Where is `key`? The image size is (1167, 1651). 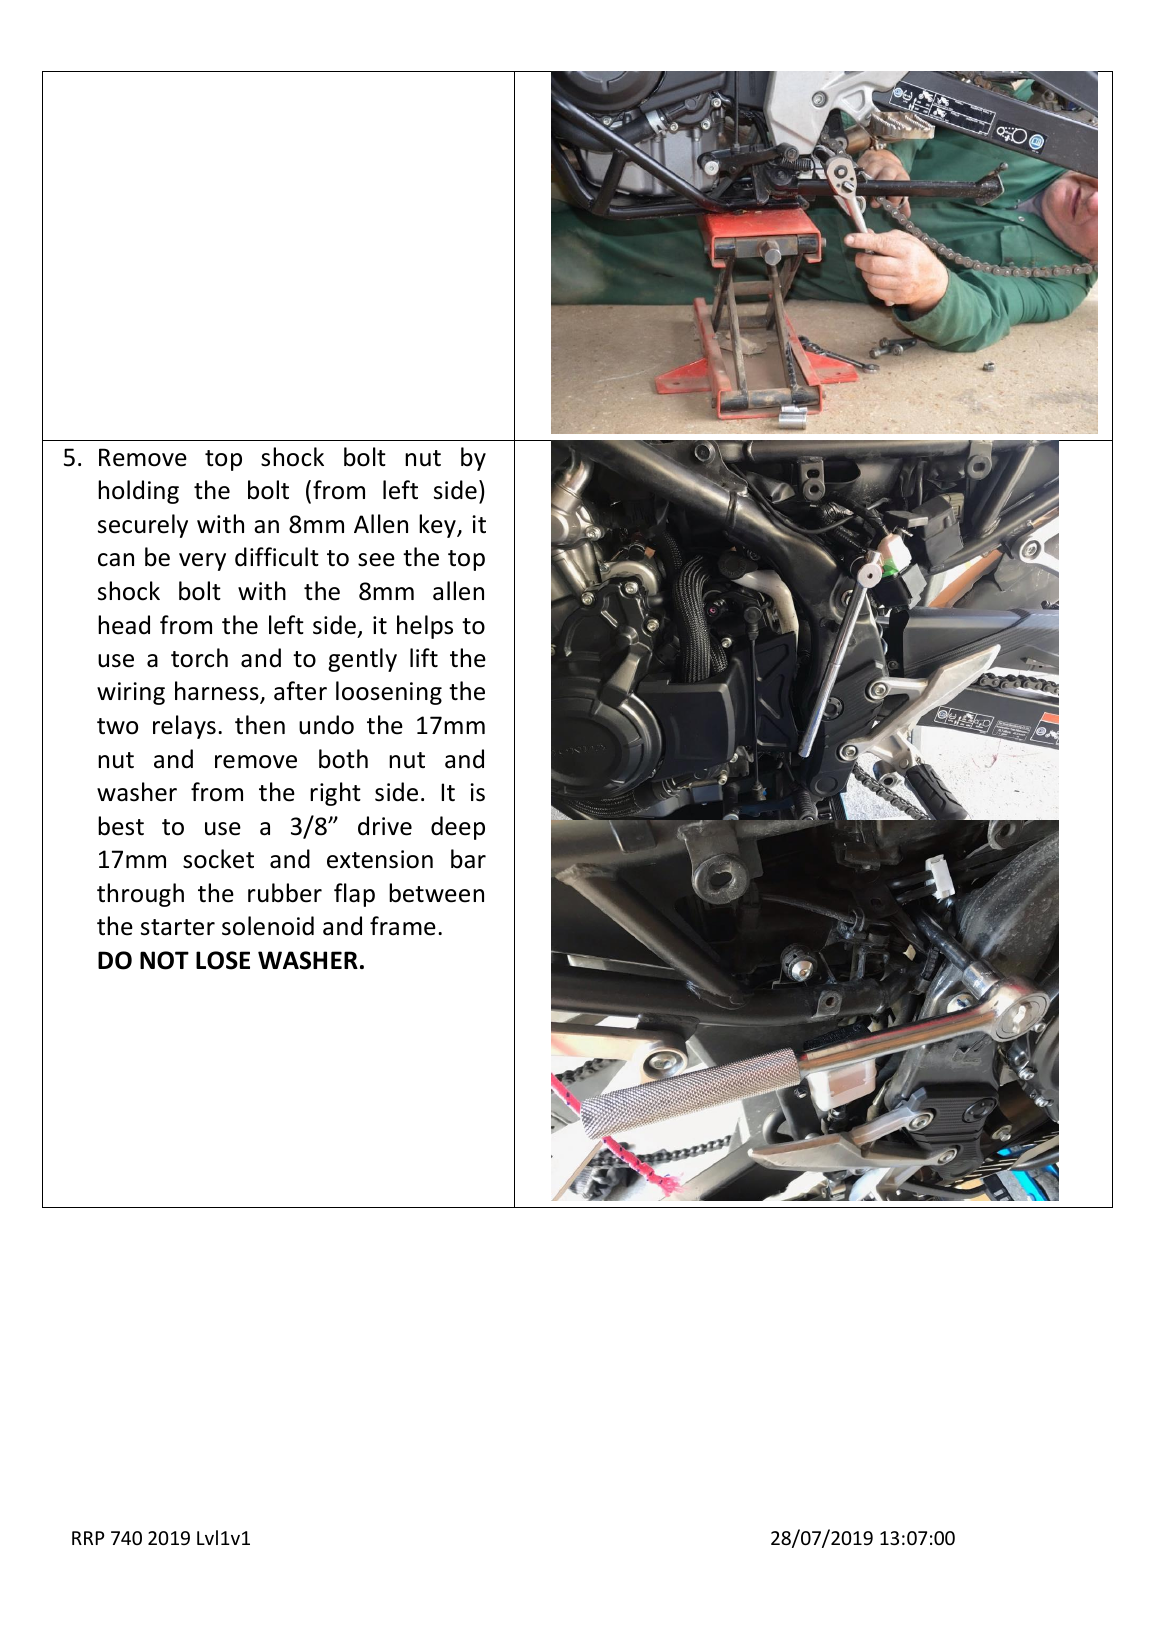
key is located at coordinates (438, 526).
